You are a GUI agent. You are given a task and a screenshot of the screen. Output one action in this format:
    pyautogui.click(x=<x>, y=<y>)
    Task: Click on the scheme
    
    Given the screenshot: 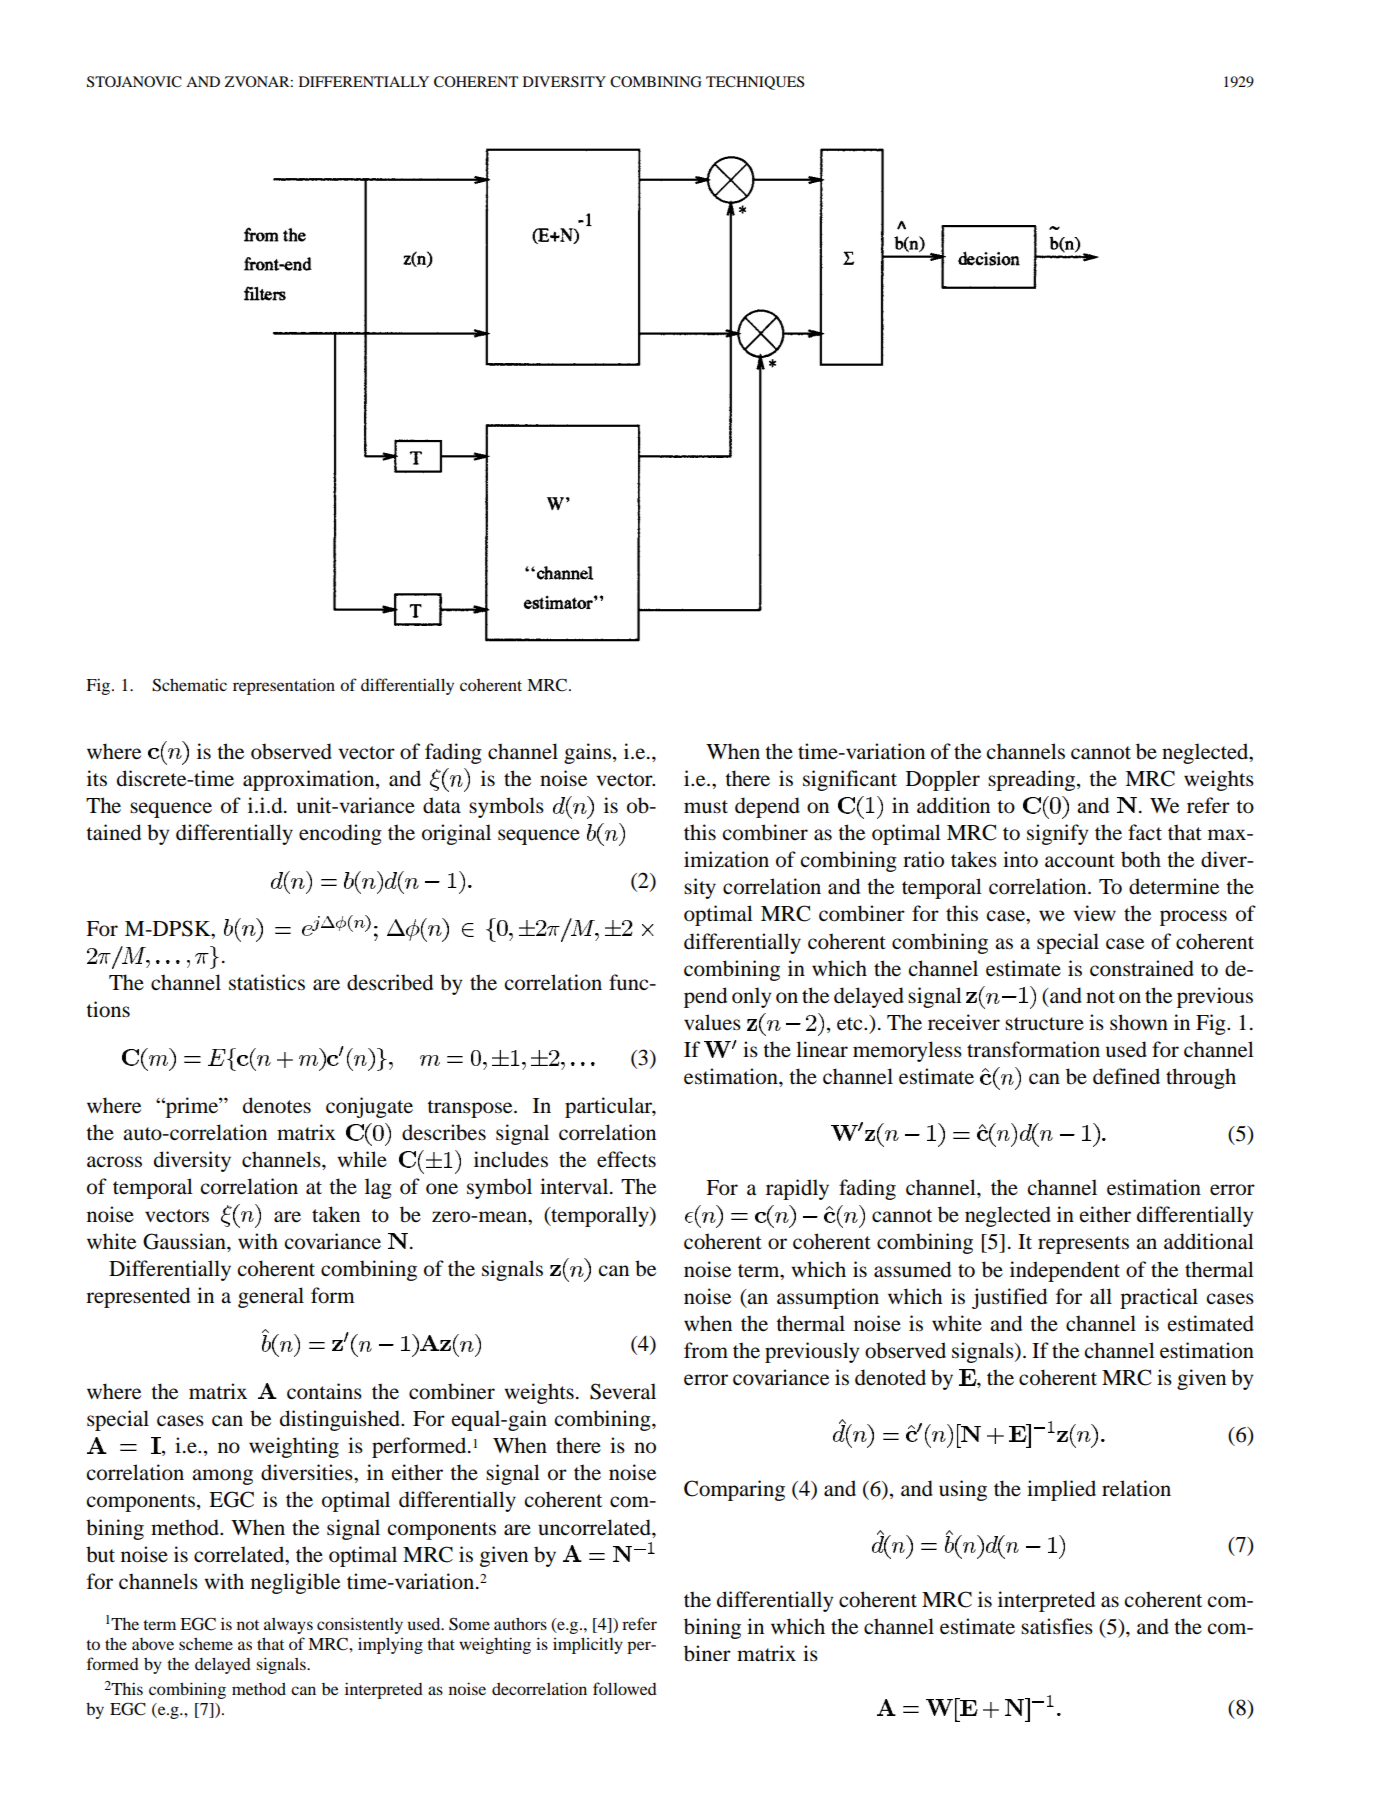 What is the action you would take?
    pyautogui.click(x=206, y=1643)
